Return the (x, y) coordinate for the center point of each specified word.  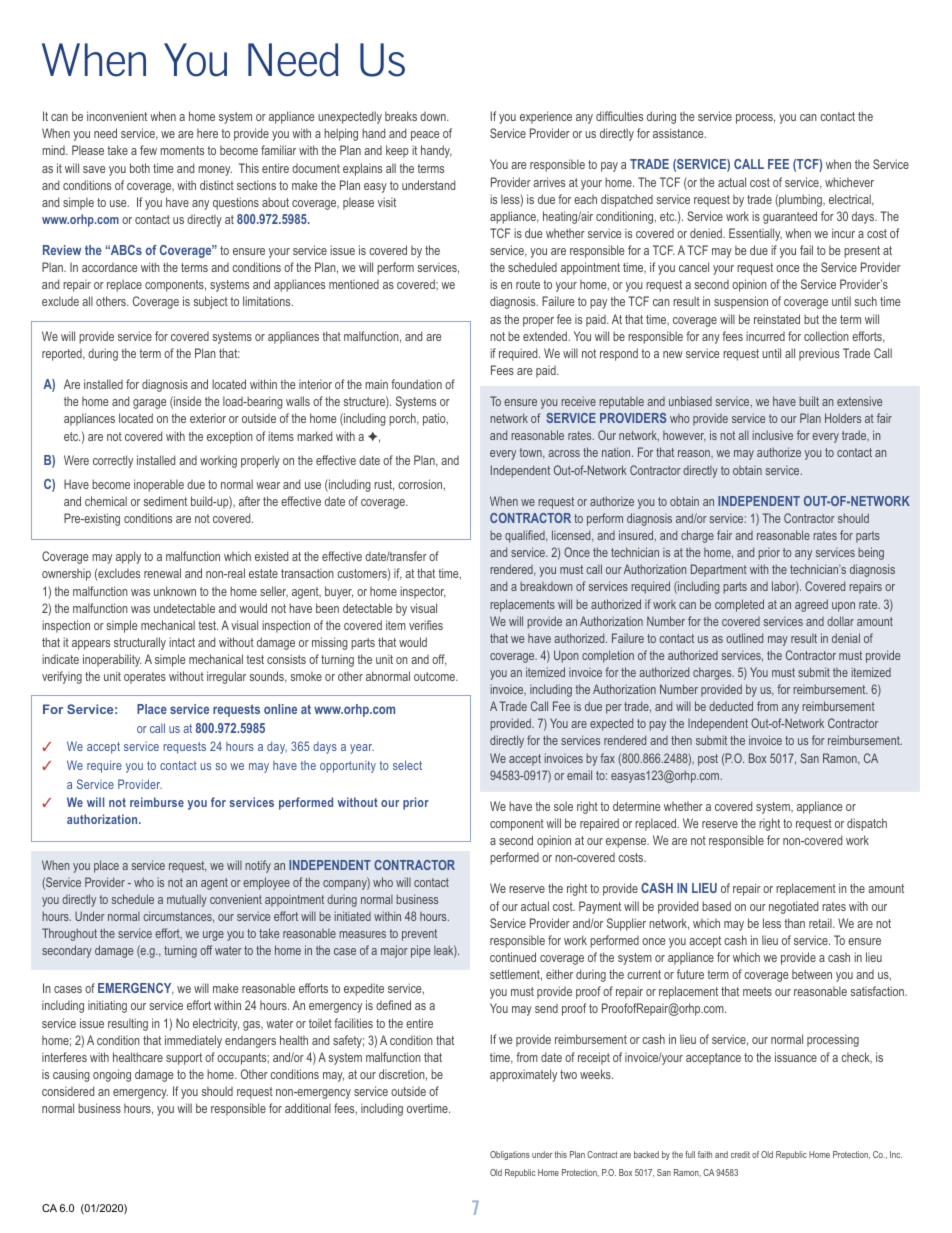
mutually (187, 900)
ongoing (112, 1075)
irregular (226, 677)
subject (210, 302)
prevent (419, 935)
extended (545, 336)
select (407, 765)
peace (425, 136)
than (794, 923)
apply (128, 557)
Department (719, 570)
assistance (679, 133)
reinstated (777, 319)
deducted (731, 706)
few (148, 150)
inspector (423, 592)
